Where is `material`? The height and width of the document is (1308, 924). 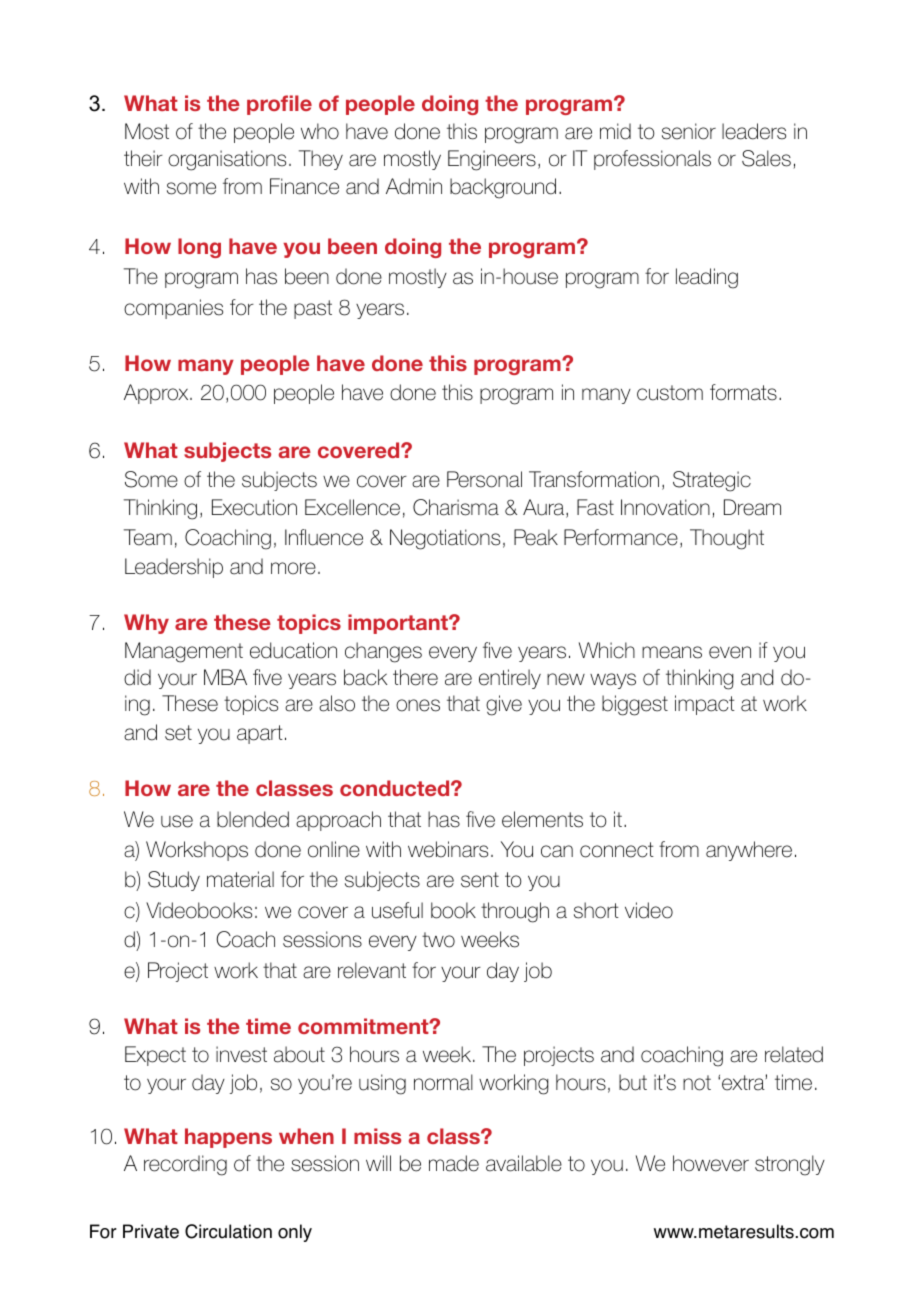
material is located at coordinates (240, 879).
